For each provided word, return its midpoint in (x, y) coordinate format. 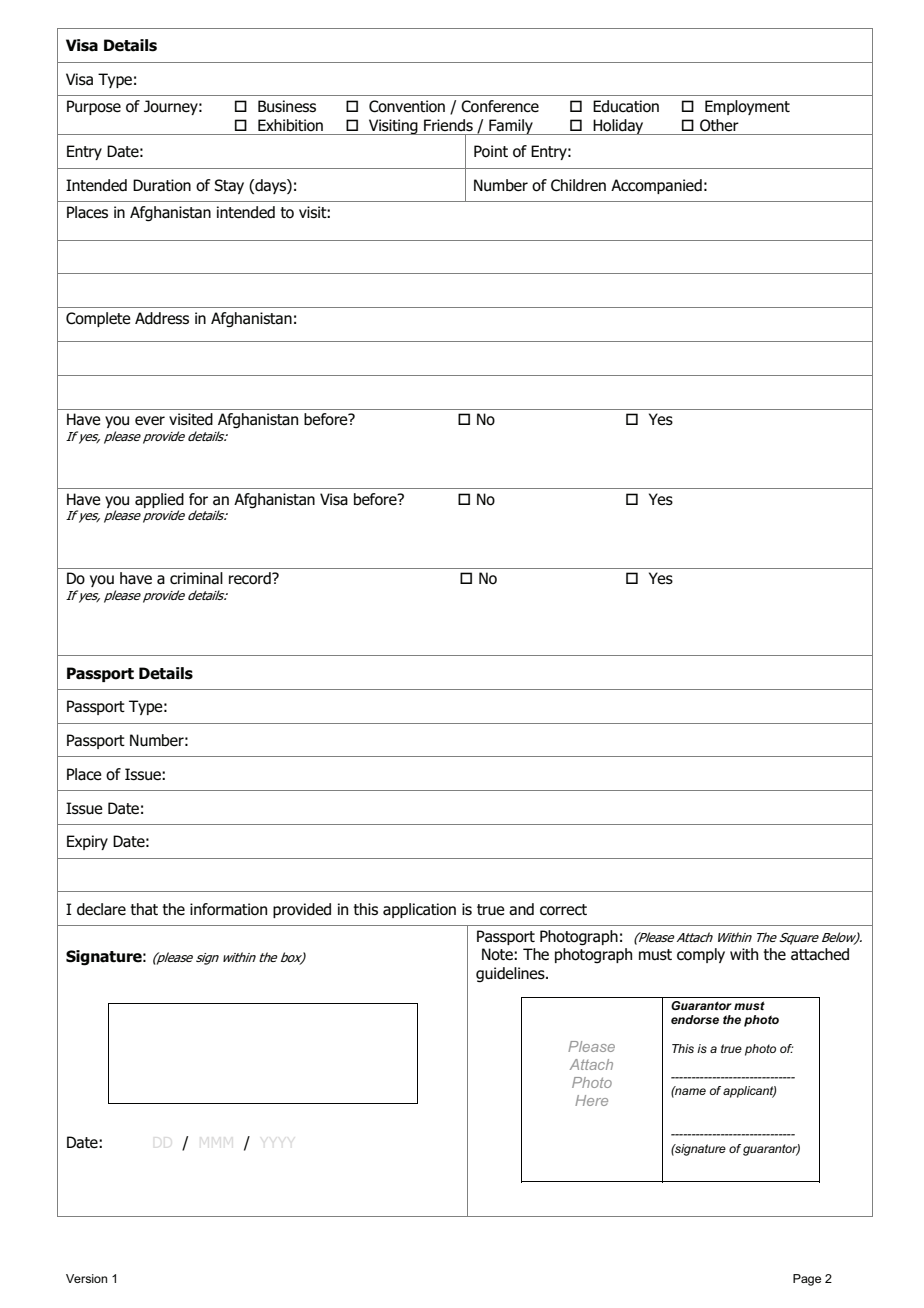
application (419, 910)
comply (701, 955)
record (251, 578)
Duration (162, 185)
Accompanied (656, 186)
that (144, 909)
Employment (747, 107)
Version (86, 1278)
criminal (196, 578)
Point (491, 151)
